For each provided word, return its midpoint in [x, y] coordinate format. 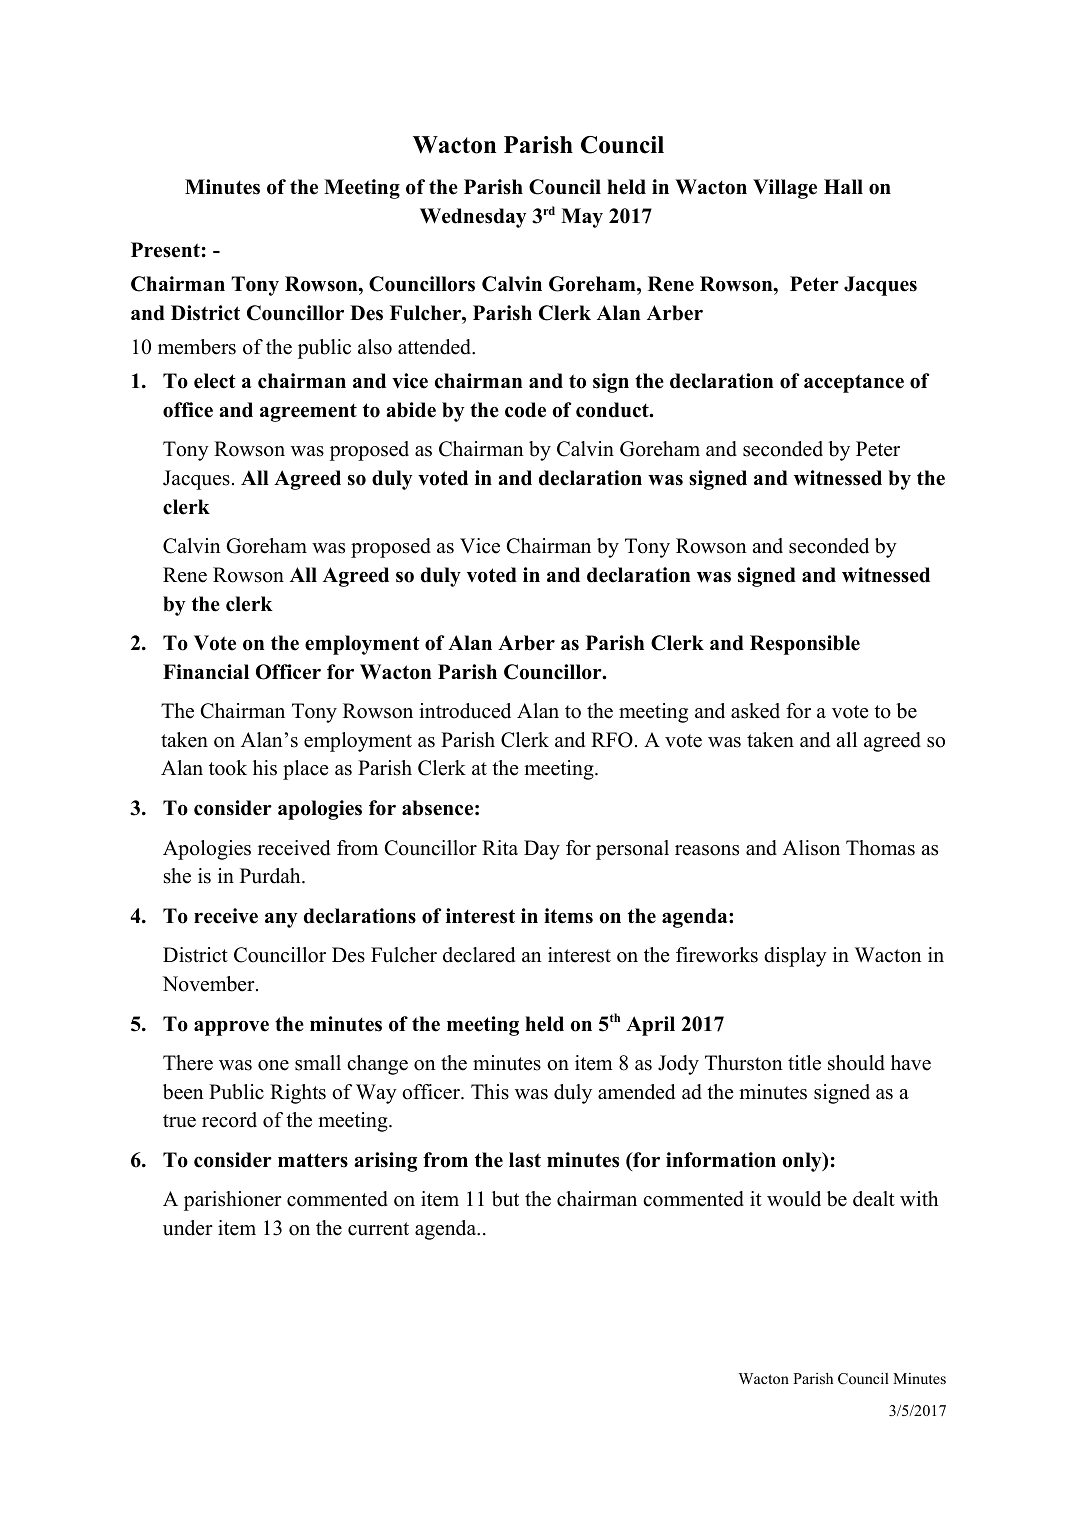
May [582, 218]
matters [313, 1160]
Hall [843, 186]
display [795, 957]
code [525, 410]
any [281, 920]
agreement [308, 412]
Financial [206, 672]
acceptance [854, 383]
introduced [465, 711]
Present [165, 250]
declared [479, 955]
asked [755, 711]
